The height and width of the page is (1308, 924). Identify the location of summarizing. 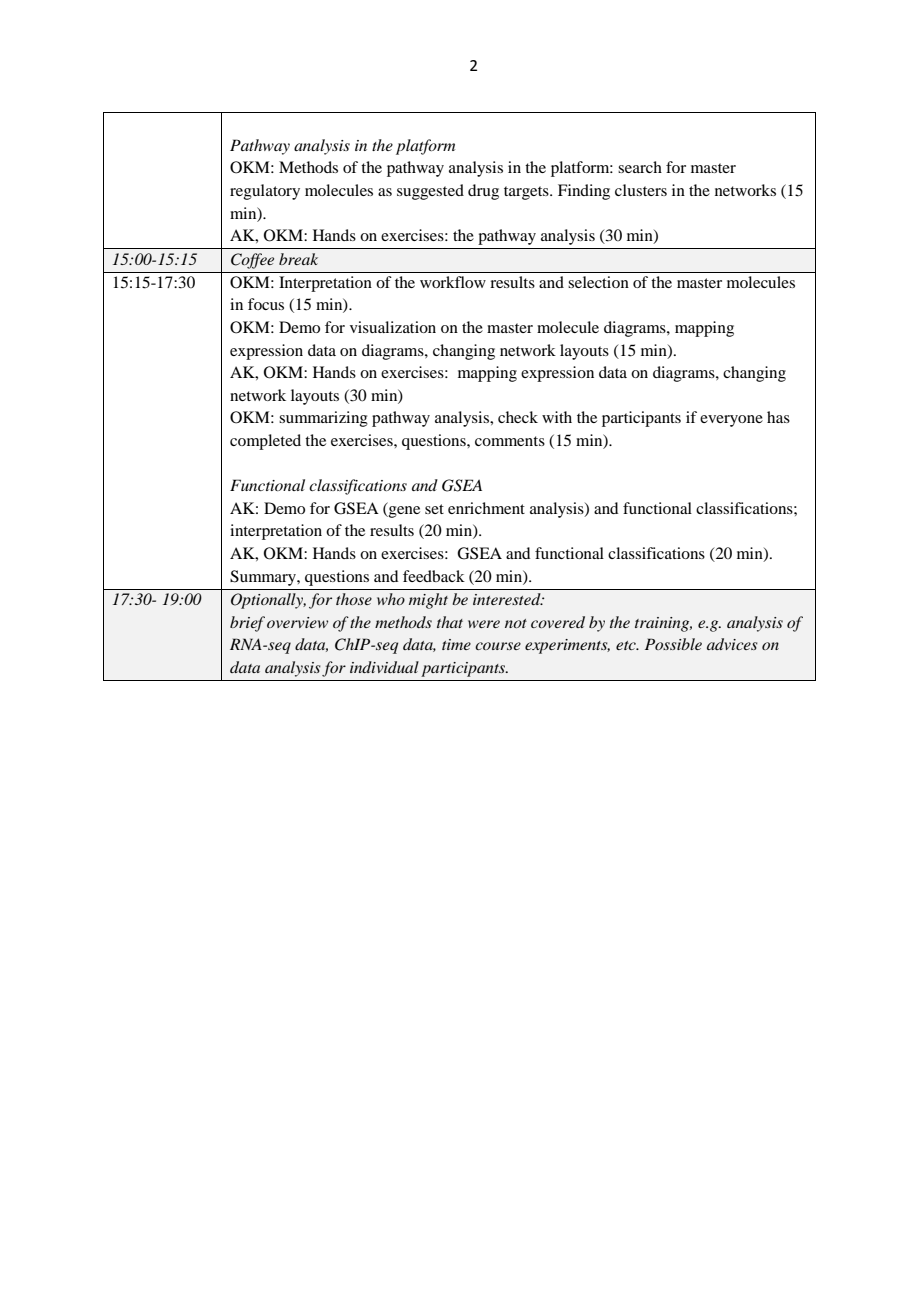
(323, 419).
